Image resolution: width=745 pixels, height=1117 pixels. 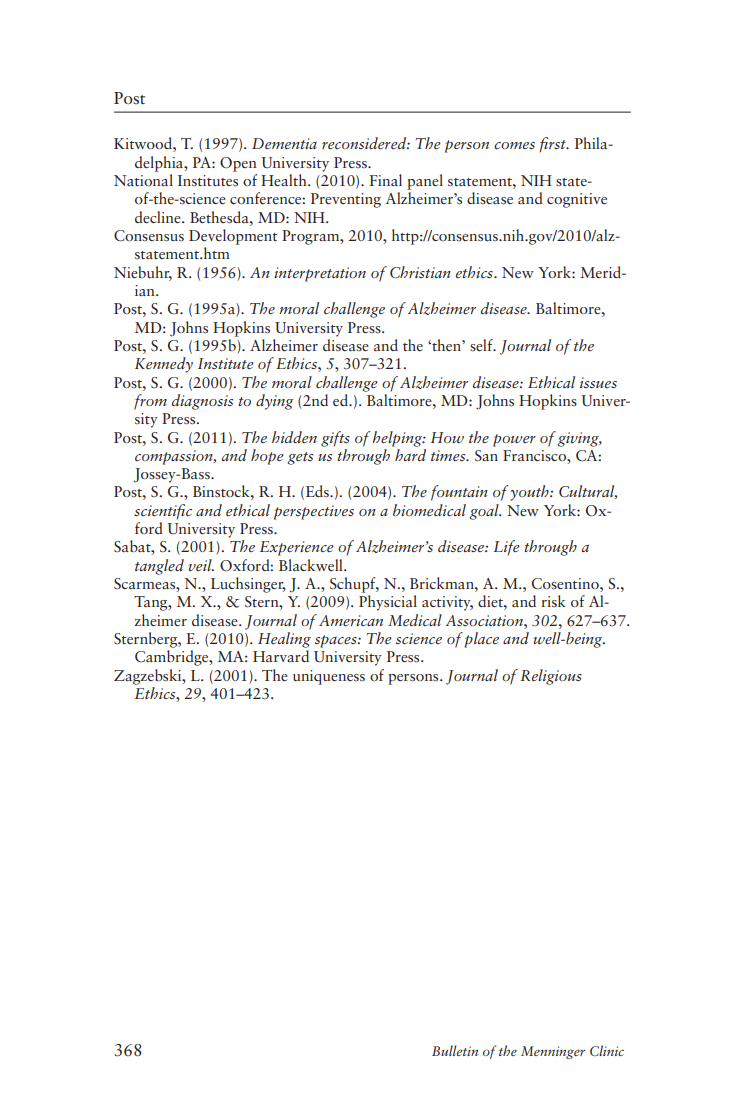 I want to click on Final, so click(x=385, y=180).
